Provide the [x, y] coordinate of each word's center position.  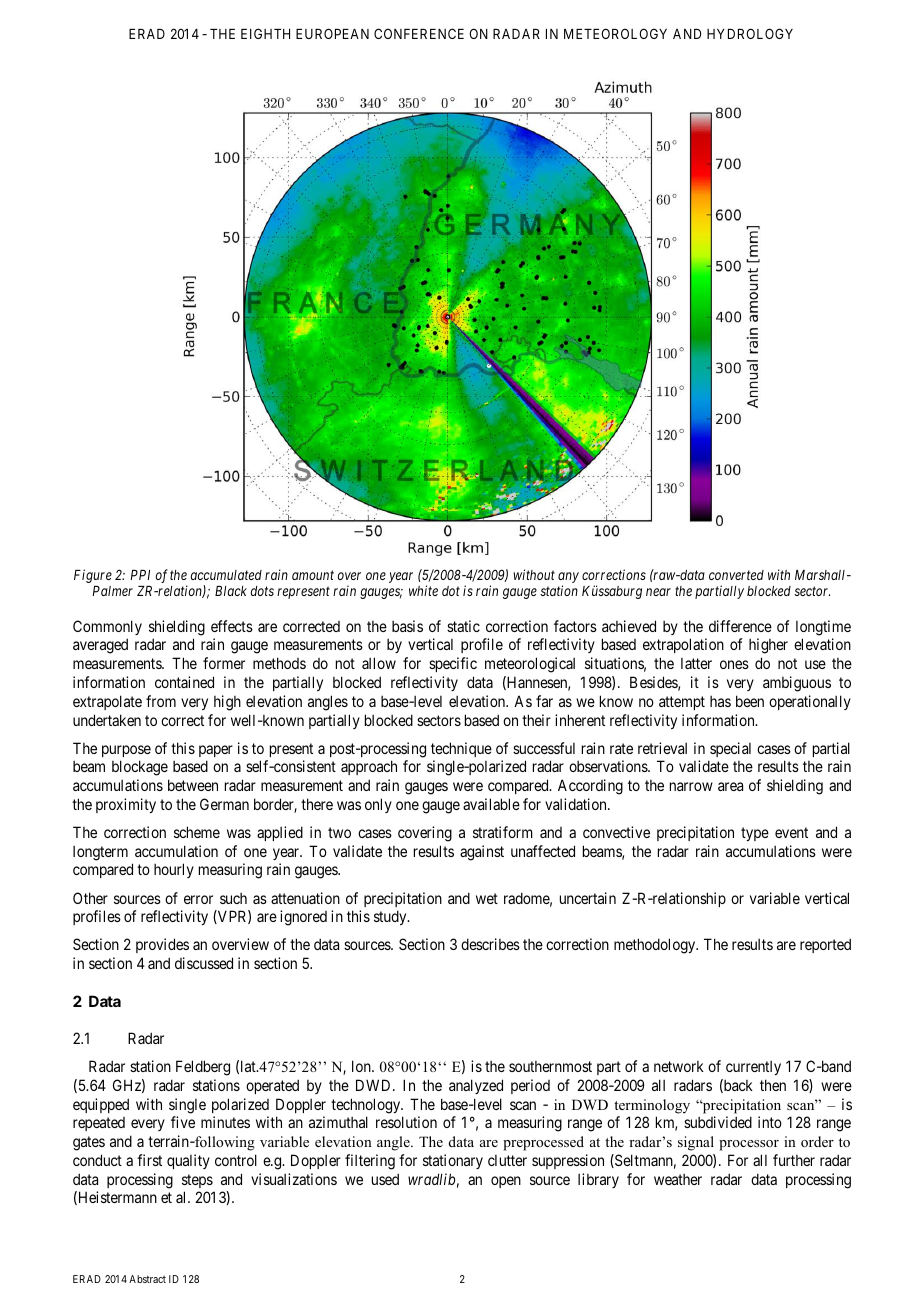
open [506, 1182]
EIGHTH [265, 33]
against [482, 853]
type [755, 834]
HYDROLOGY [750, 33]
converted [736, 575]
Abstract [147, 1279]
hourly [174, 870]
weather [678, 1179]
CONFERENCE [419, 33]
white [423, 590]
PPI [140, 575]
